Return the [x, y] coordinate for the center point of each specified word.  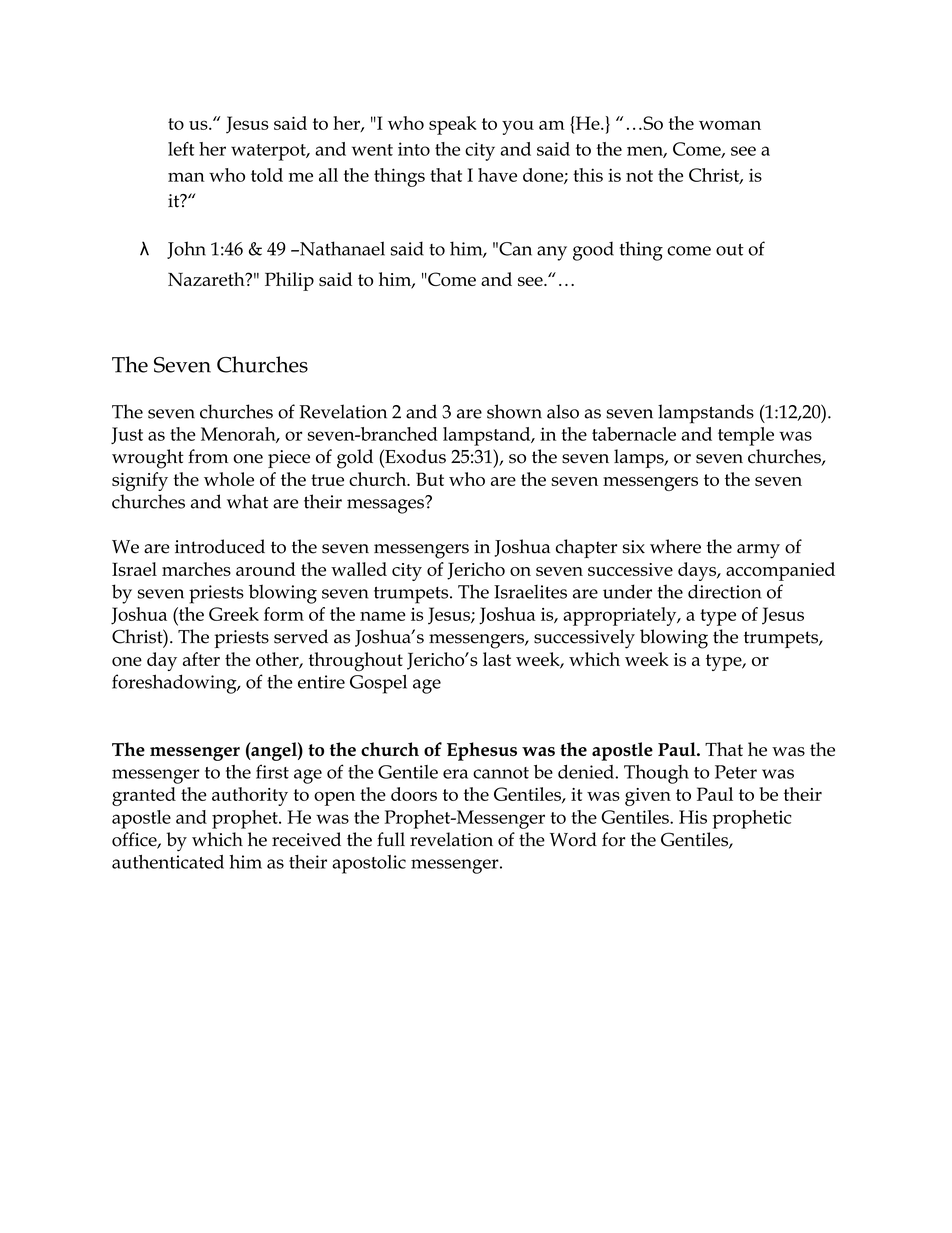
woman [730, 125]
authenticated [168, 862]
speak [453, 125]
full [391, 839]
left [181, 149]
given [648, 797]
